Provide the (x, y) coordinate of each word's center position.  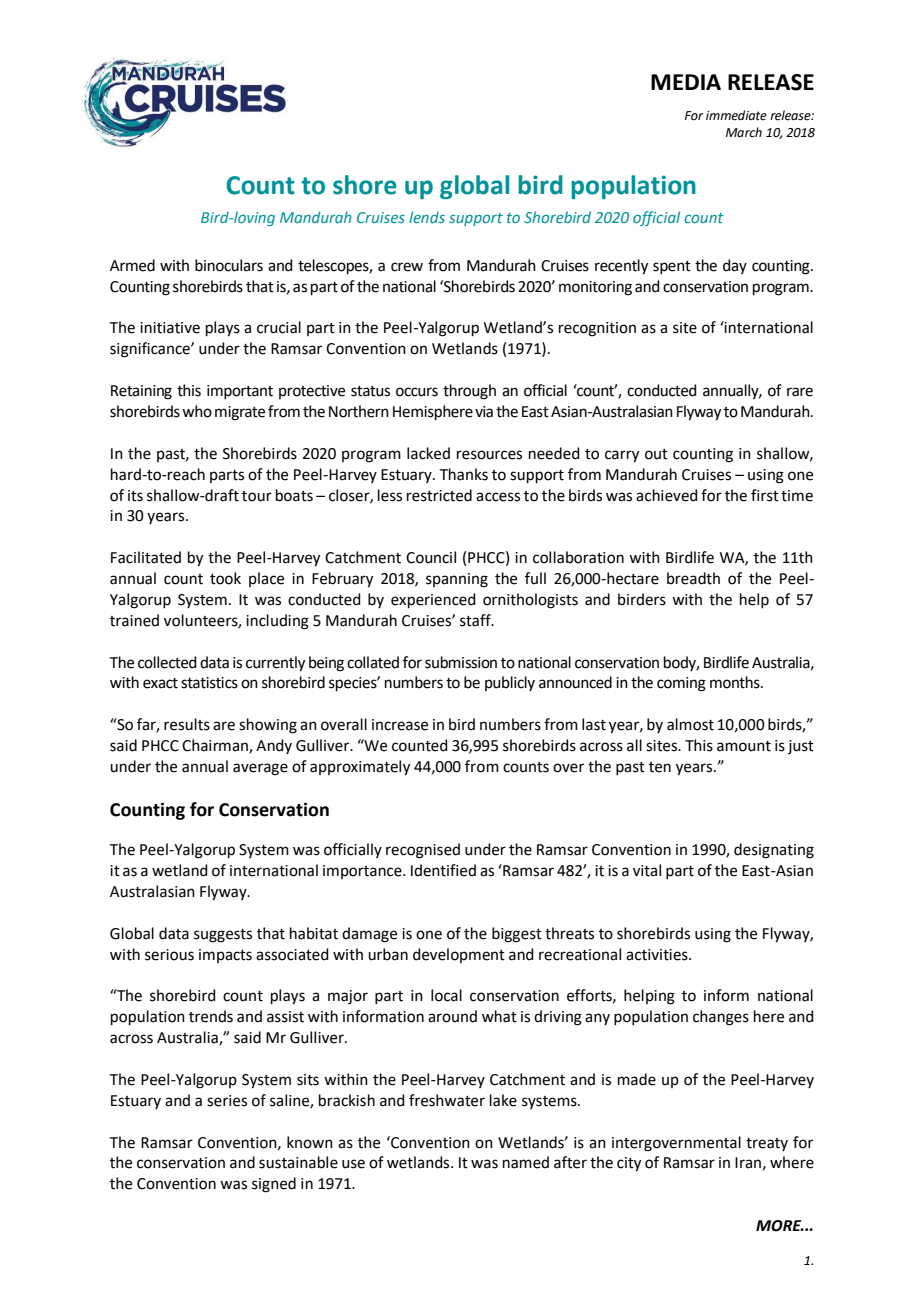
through (469, 392)
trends (211, 1016)
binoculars (229, 265)
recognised (423, 851)
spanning (457, 580)
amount (744, 746)
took (225, 578)
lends (427, 217)
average (260, 769)
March (744, 132)
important (240, 392)
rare (800, 392)
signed (274, 1185)
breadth (693, 578)
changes (721, 1018)
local (446, 995)
